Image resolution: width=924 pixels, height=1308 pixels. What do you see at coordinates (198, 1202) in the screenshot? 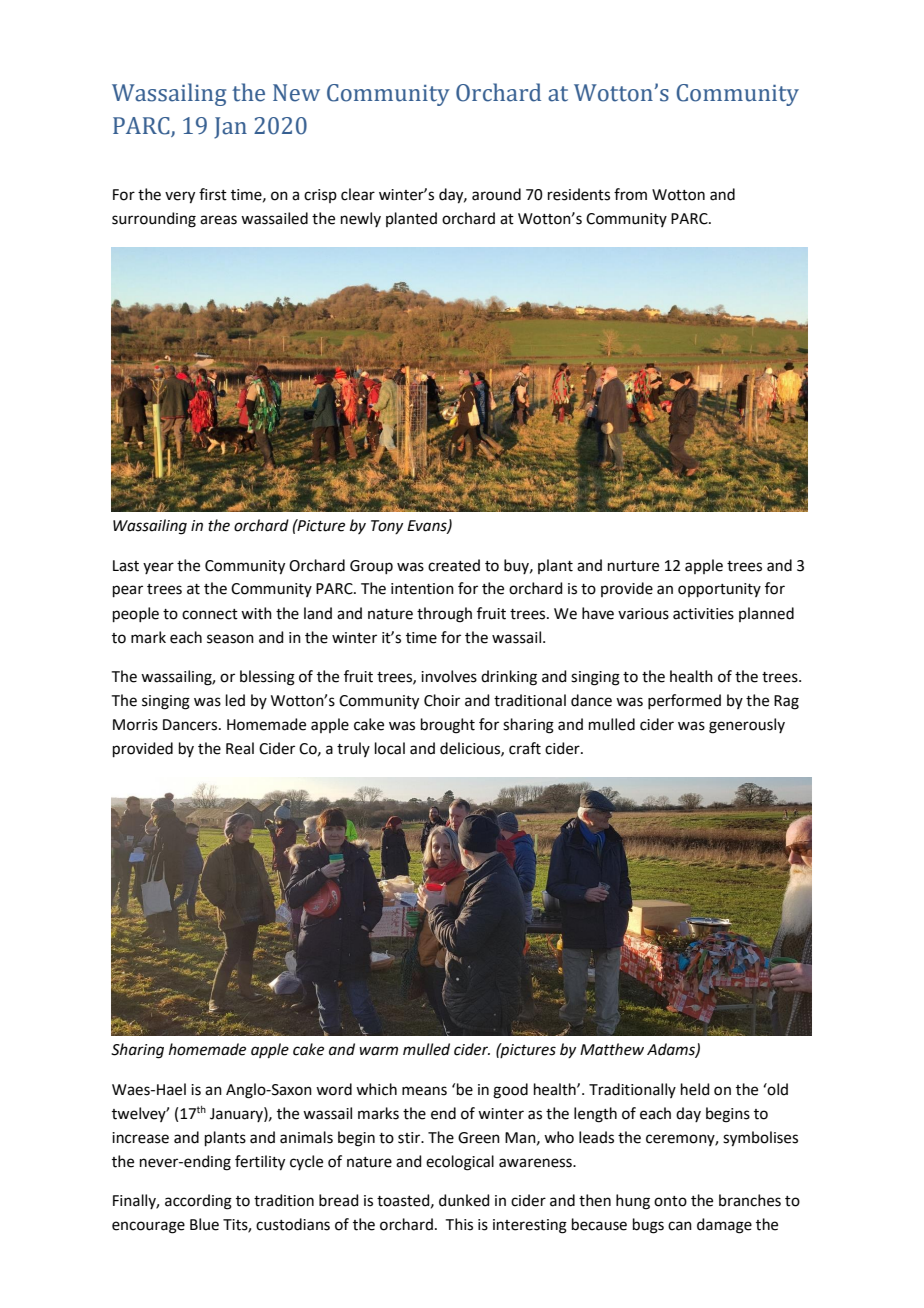
I see `according` at bounding box center [198, 1202].
